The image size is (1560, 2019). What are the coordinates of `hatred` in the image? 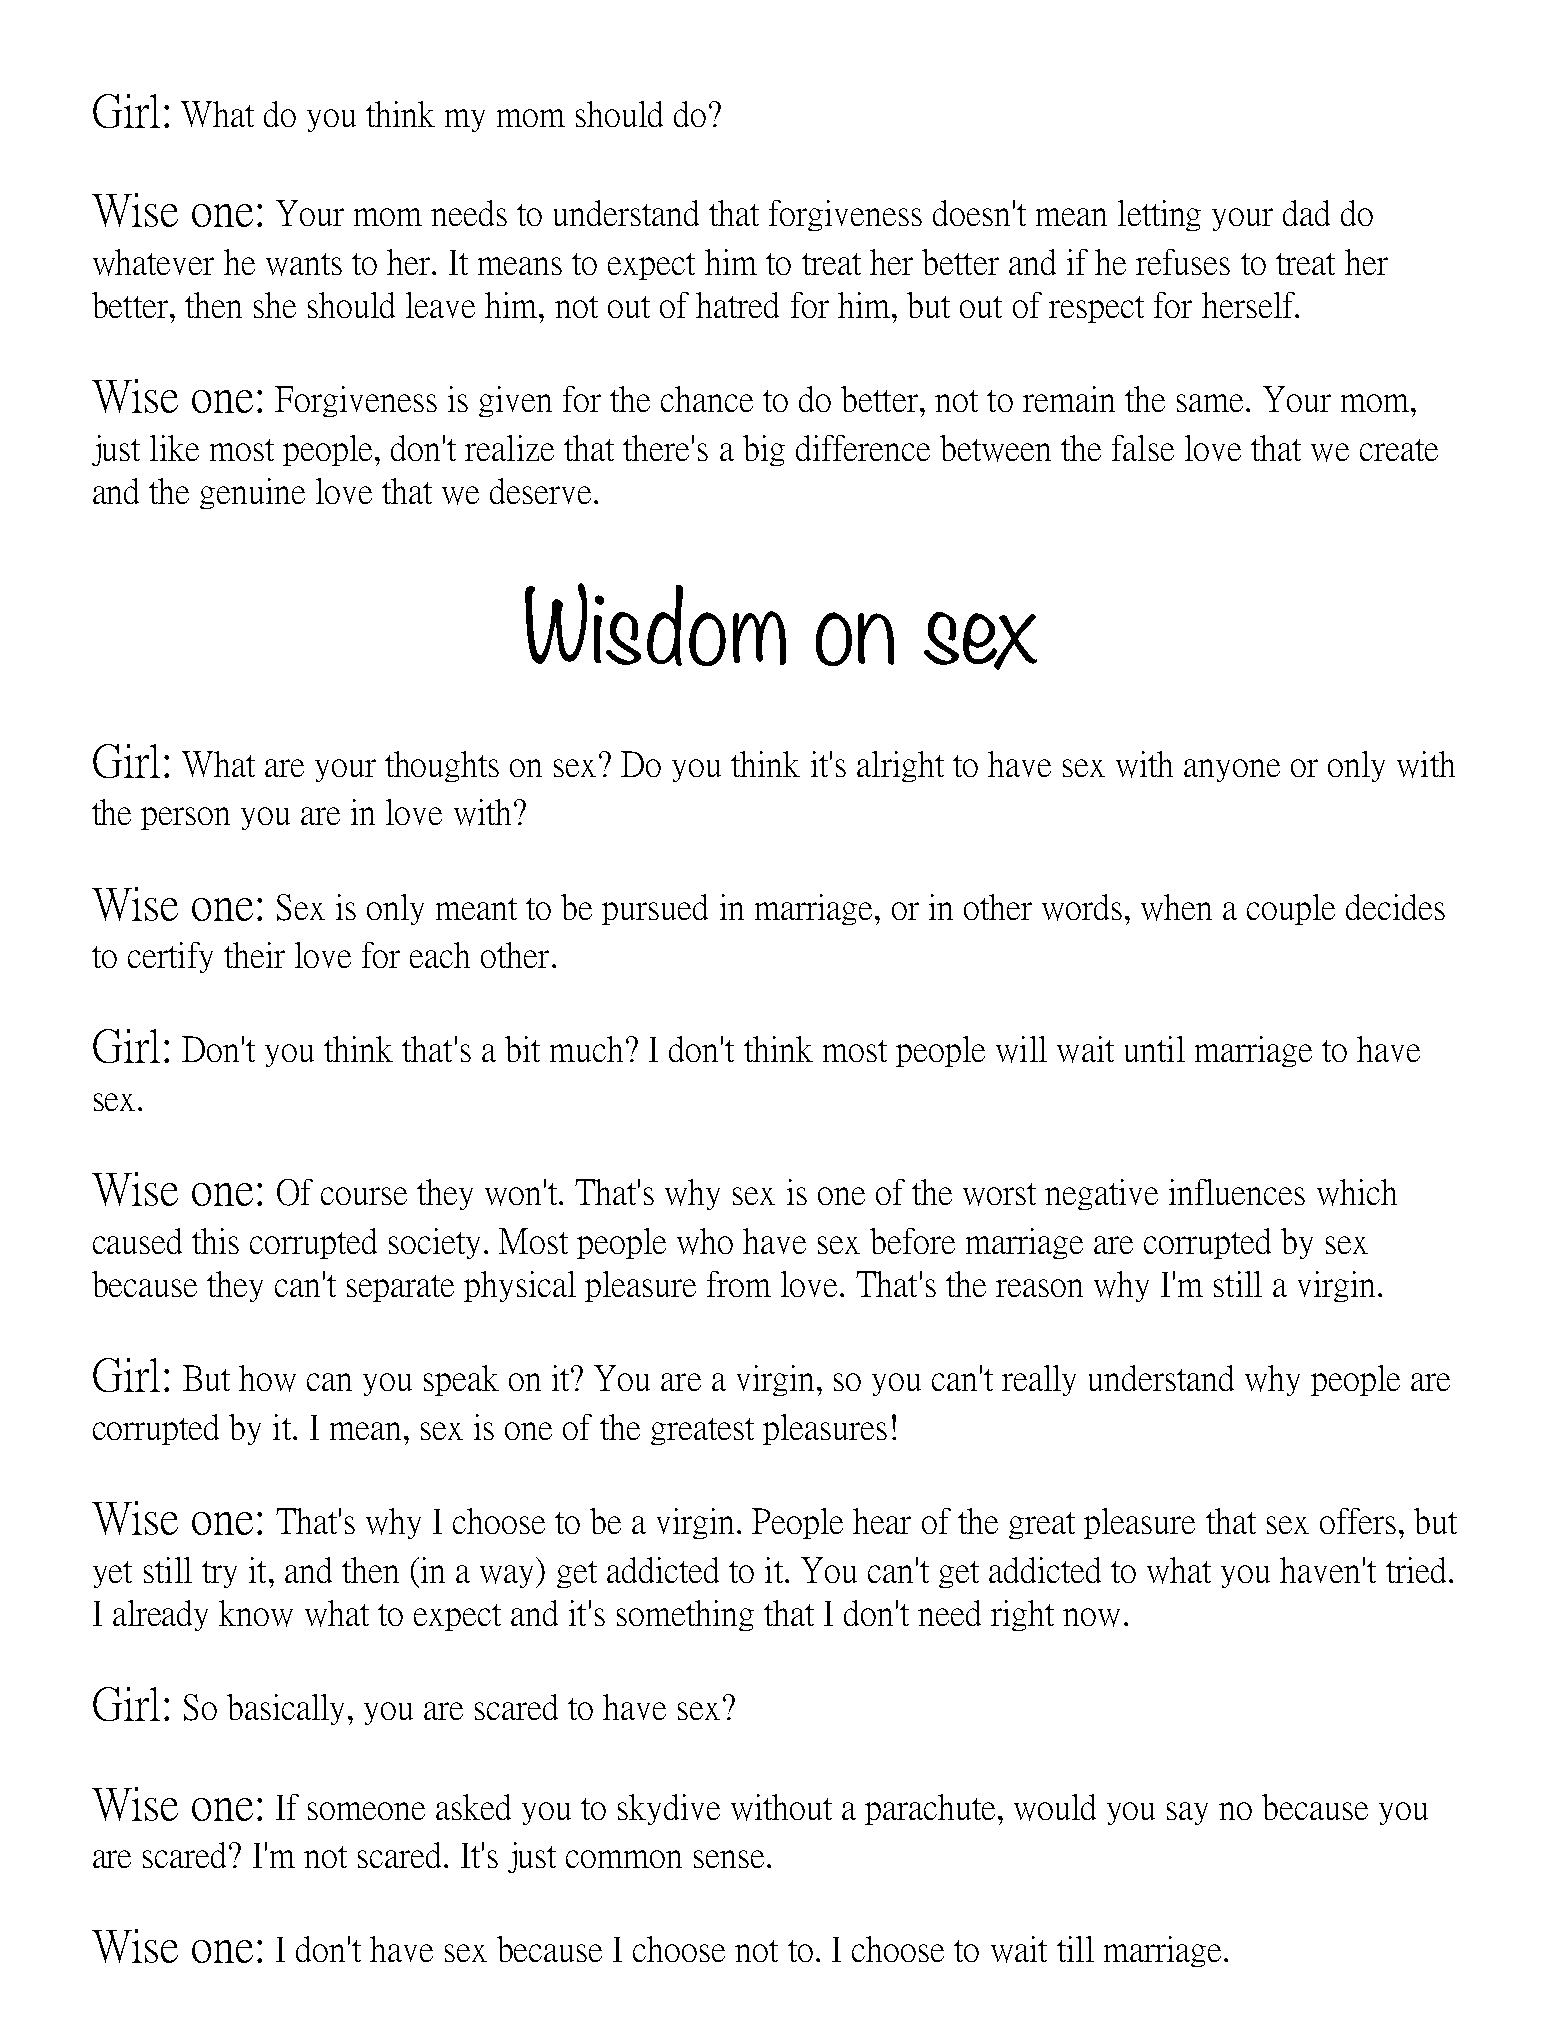 It's located at (737, 305).
